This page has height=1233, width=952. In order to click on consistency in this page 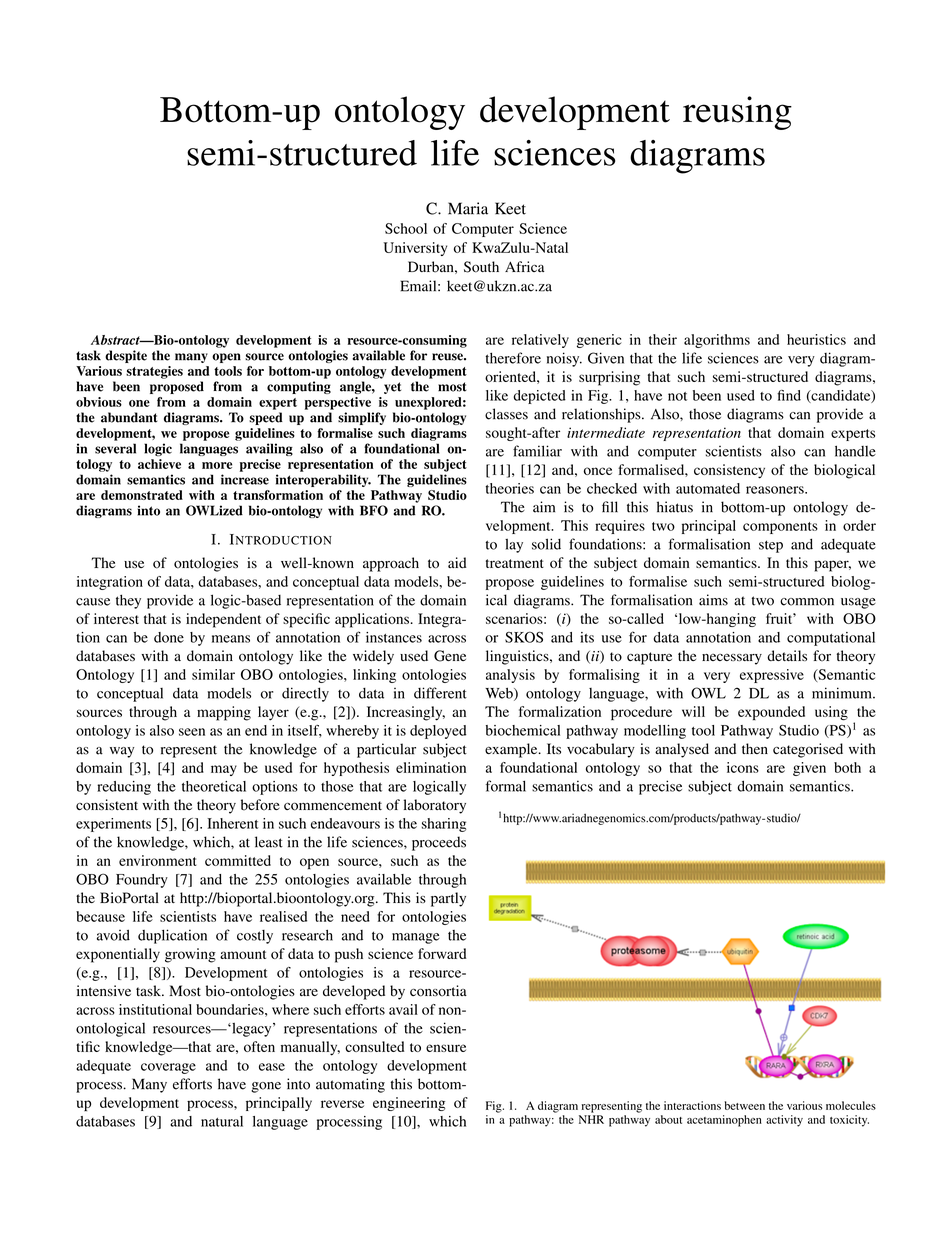, I will do `click(729, 471)`.
